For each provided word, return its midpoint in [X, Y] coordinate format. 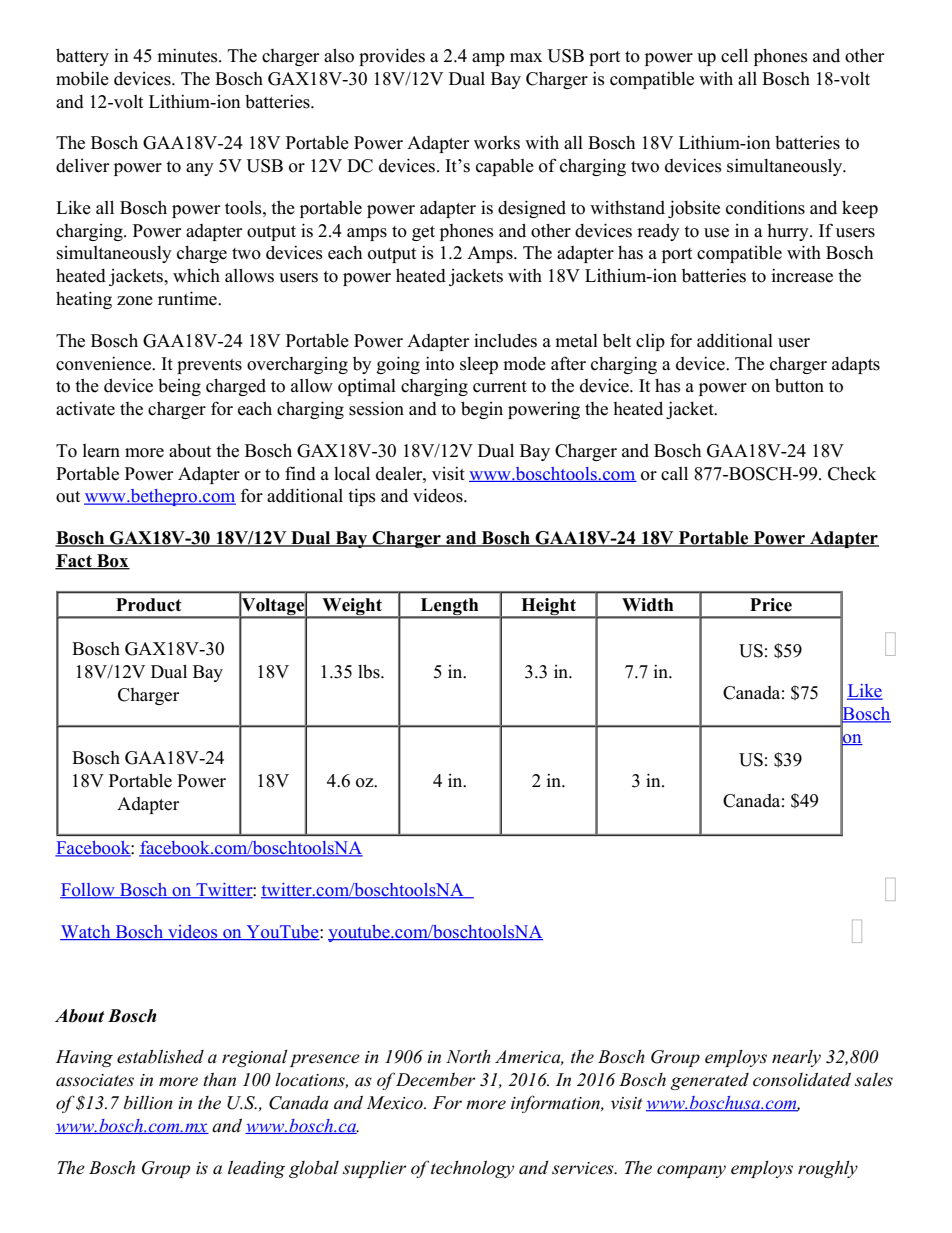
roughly [828, 1169]
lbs [370, 671]
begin [482, 410]
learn [101, 451]
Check [852, 473]
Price [771, 605]
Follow [88, 891]
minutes [188, 55]
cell [734, 55]
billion [148, 1103]
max [526, 57]
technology [472, 1169]
